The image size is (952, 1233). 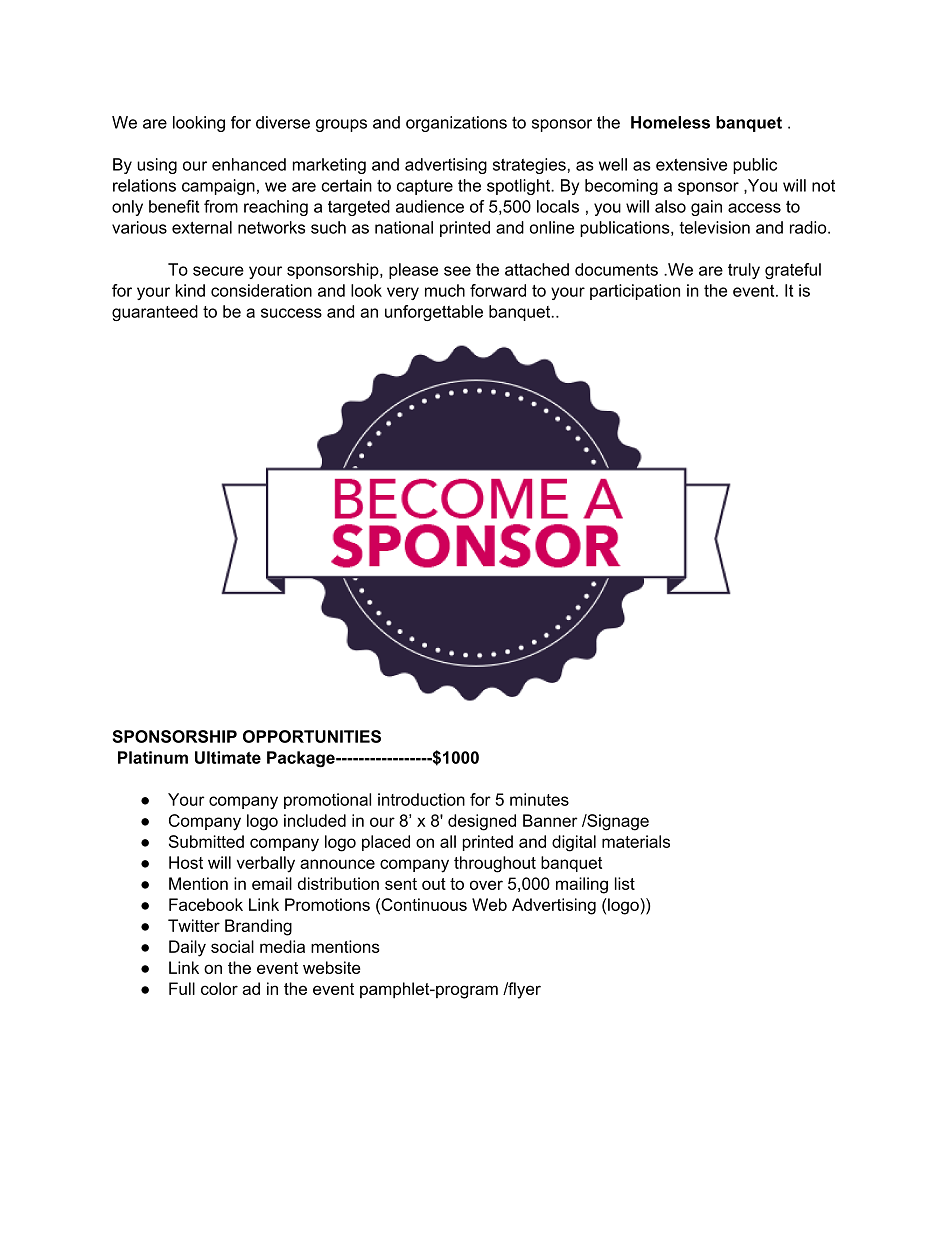 What do you see at coordinates (691, 164) in the screenshot?
I see `extensive` at bounding box center [691, 164].
